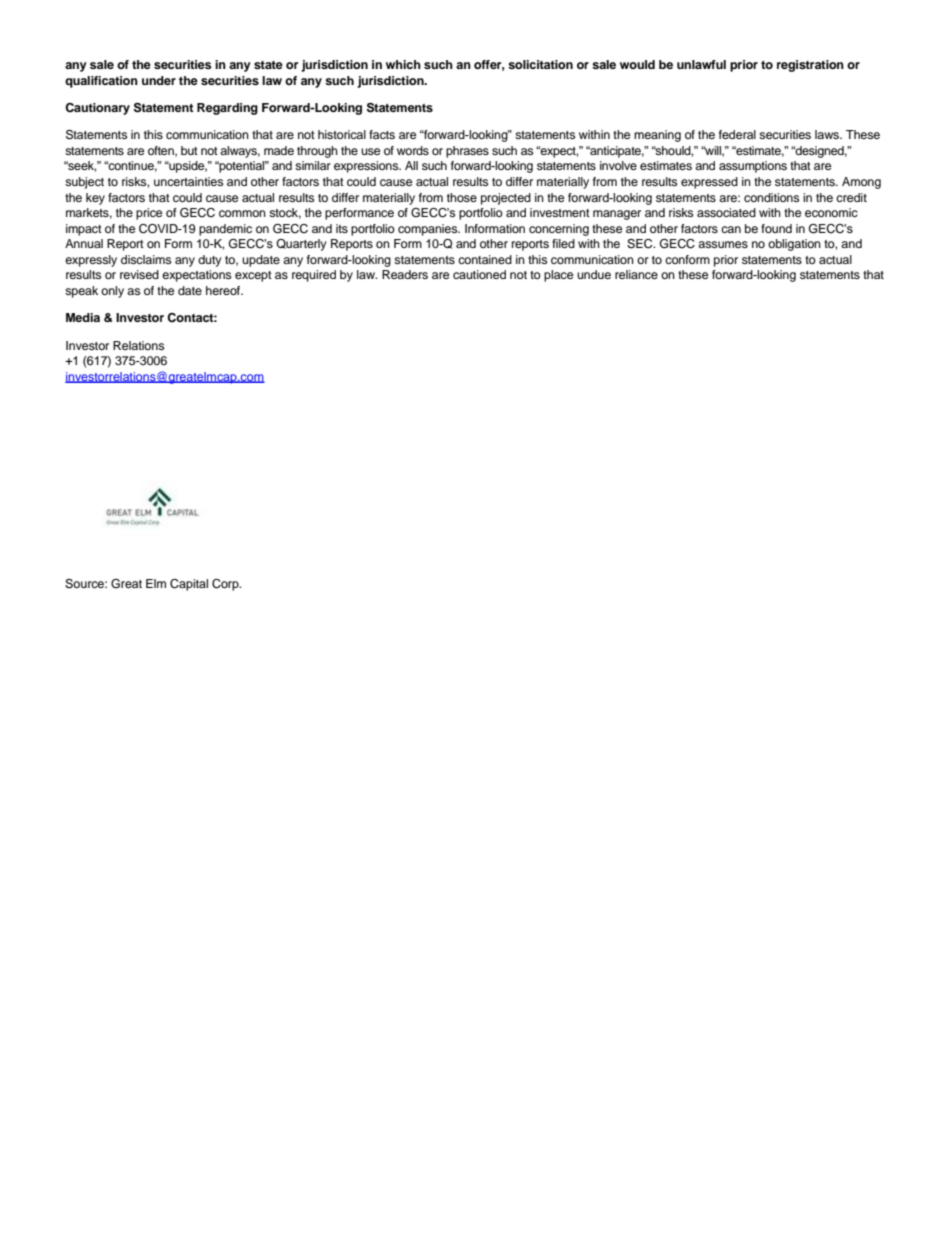 The image size is (952, 1233). Describe the element at coordinates (636, 274) in the page. I see `reliance` at that location.
